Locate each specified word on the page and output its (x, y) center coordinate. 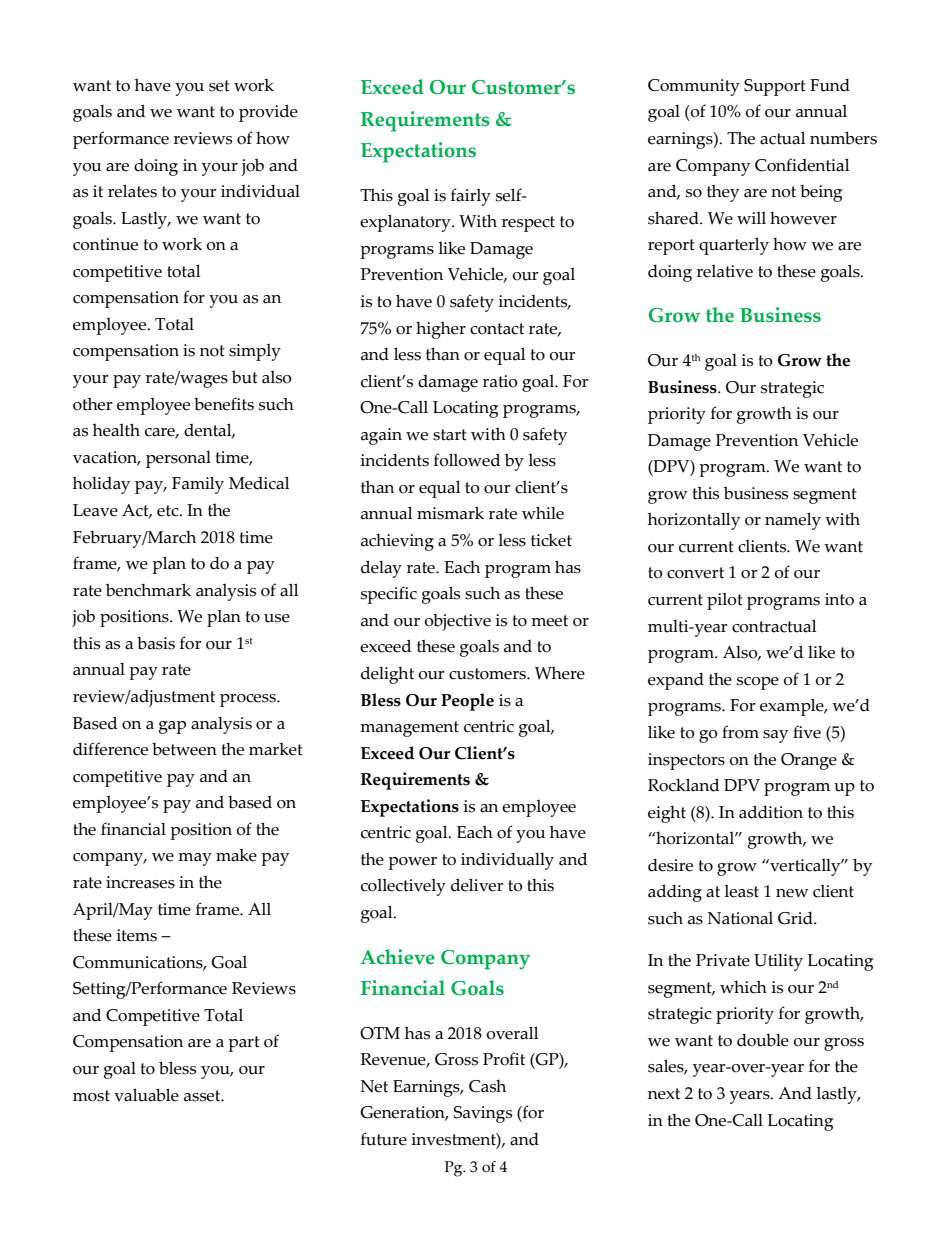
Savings (483, 1114)
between (184, 749)
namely (793, 521)
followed (467, 460)
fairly (471, 197)
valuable (146, 1095)
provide (268, 113)
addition (771, 812)
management (409, 729)
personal (178, 459)
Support (775, 87)
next (664, 1094)
